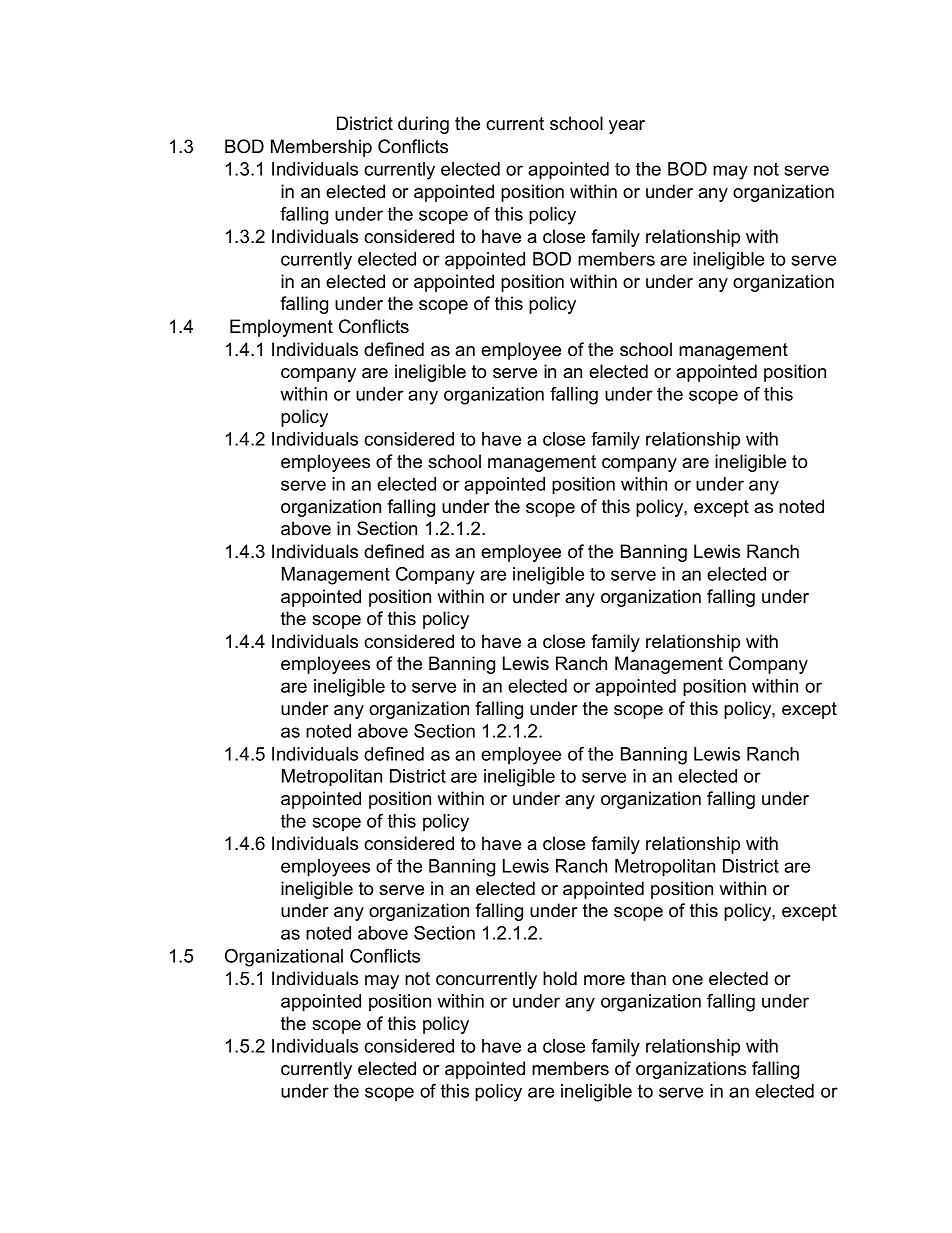  What do you see at coordinates (604, 980) in the page?
I see `more` at bounding box center [604, 980].
